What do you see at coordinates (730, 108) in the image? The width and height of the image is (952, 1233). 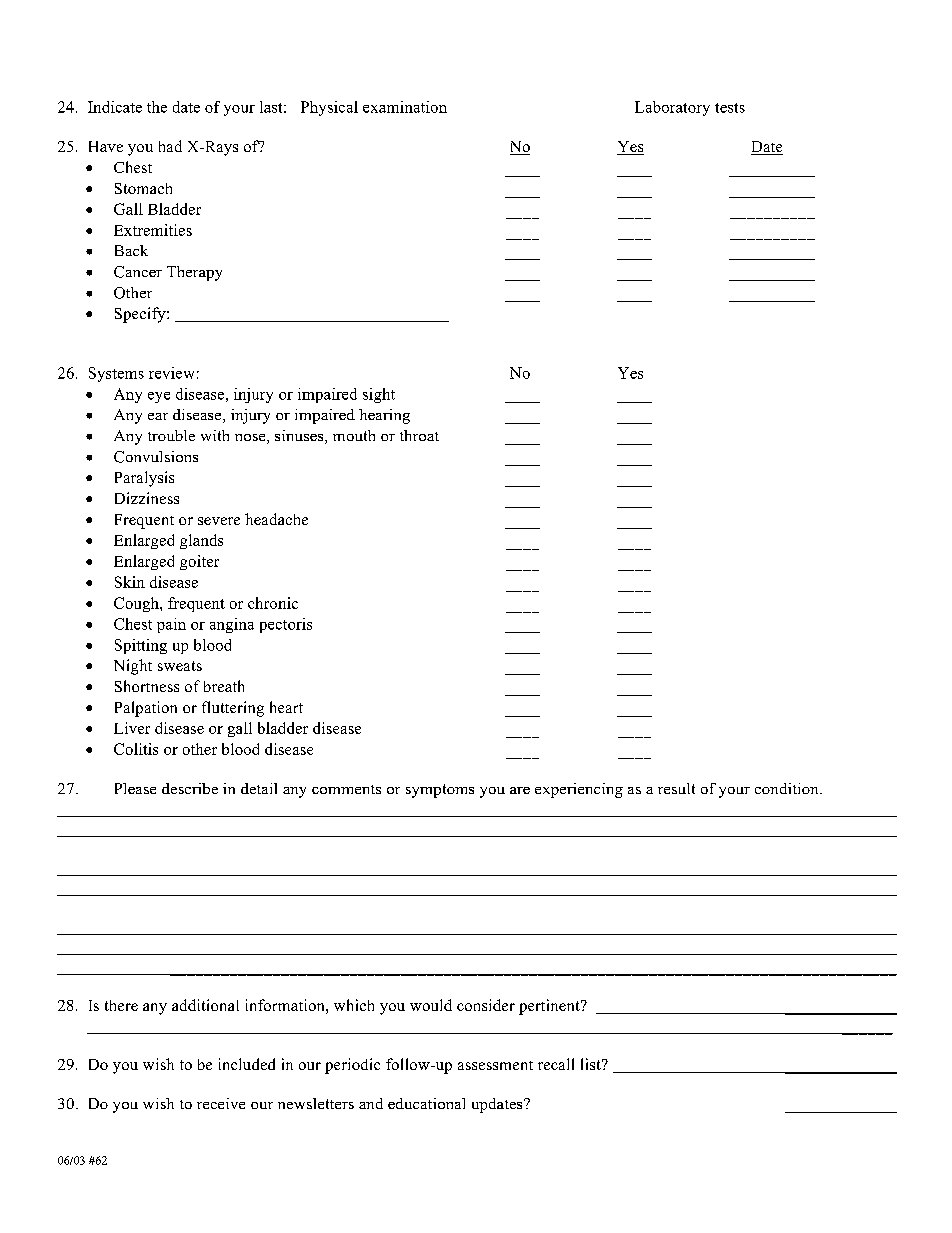 I see `tests` at bounding box center [730, 108].
